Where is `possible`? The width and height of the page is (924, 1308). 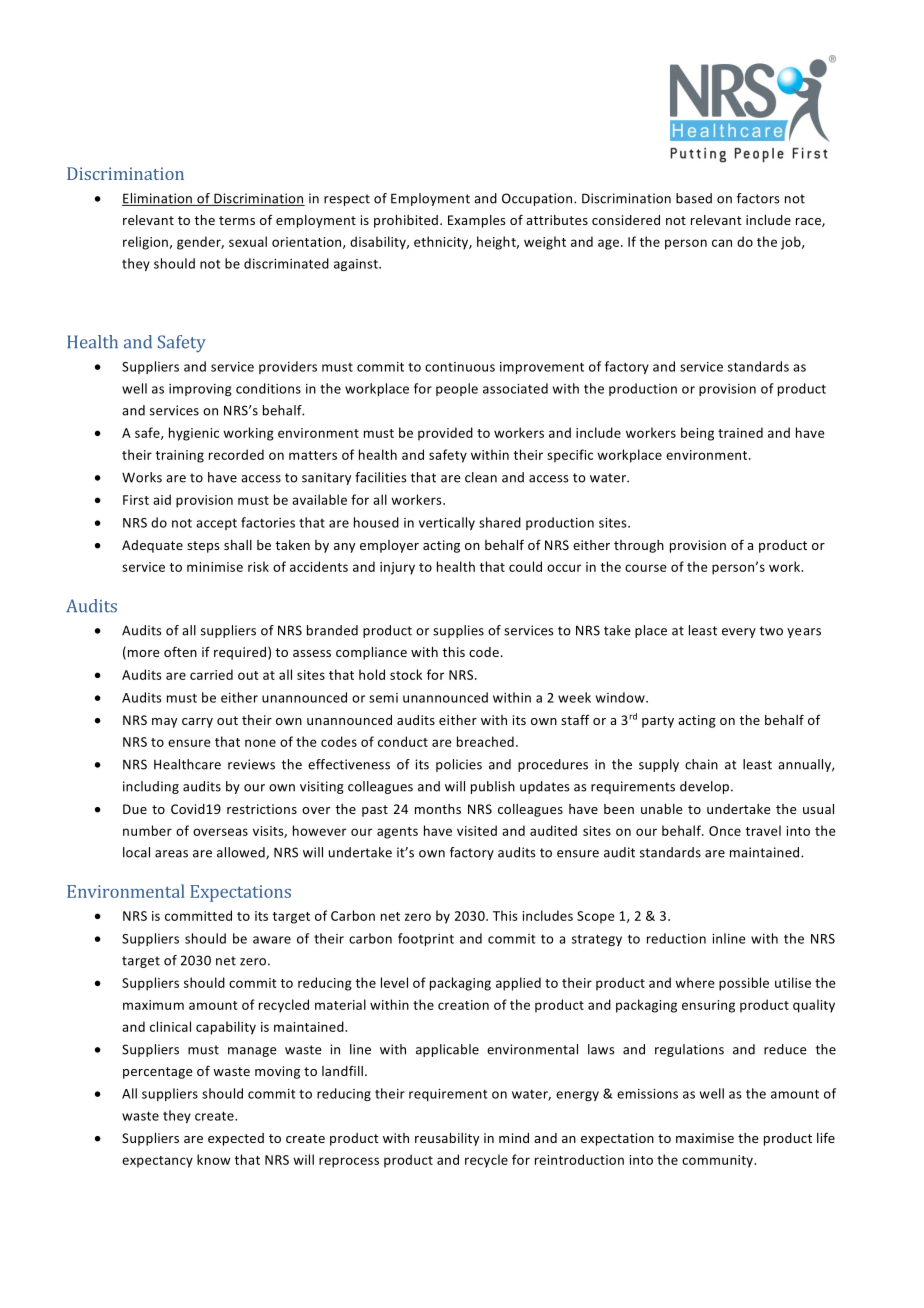 possible is located at coordinates (744, 984).
